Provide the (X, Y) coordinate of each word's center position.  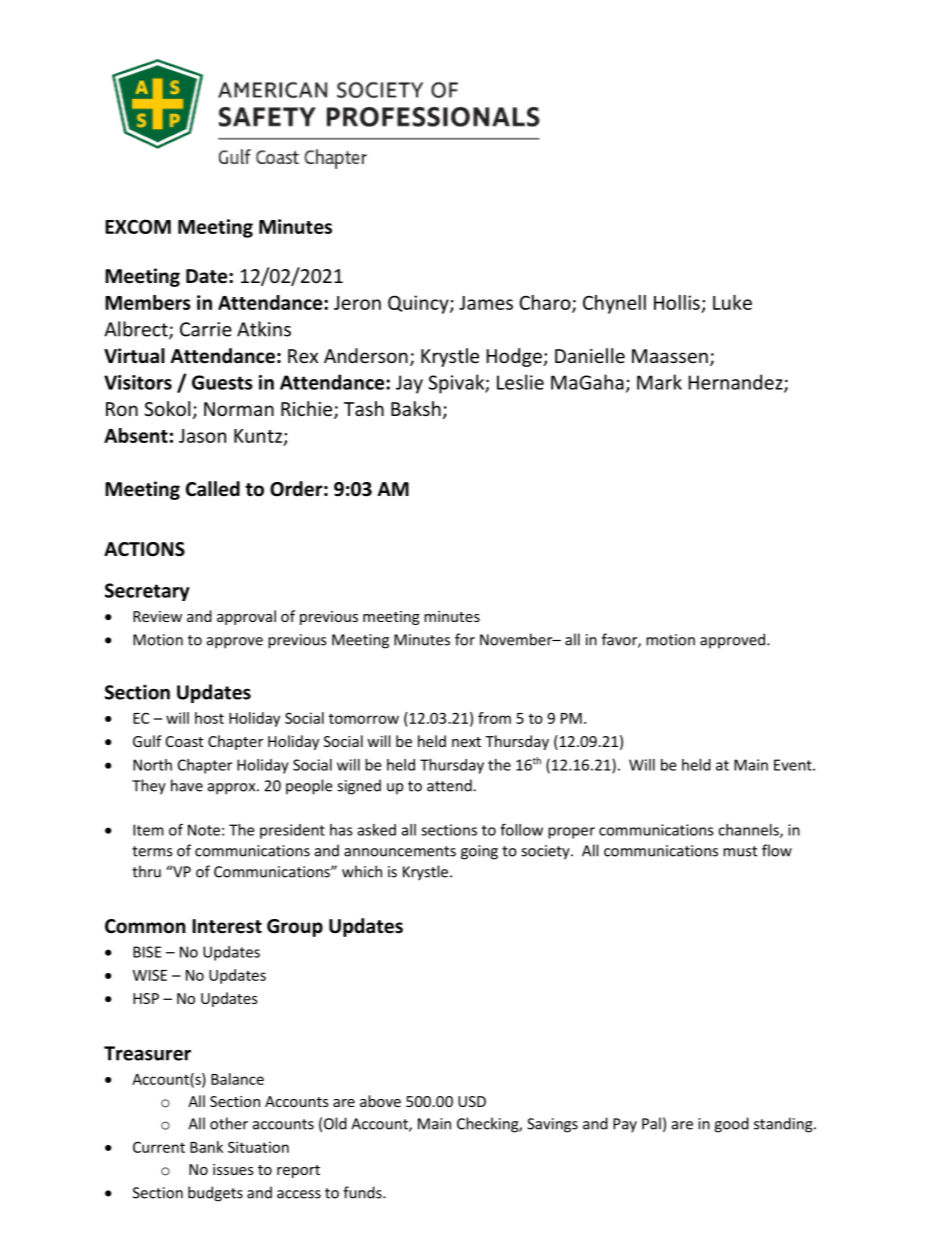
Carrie (206, 329)
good (731, 1125)
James (486, 303)
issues (233, 1169)
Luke (732, 302)
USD (472, 1101)
